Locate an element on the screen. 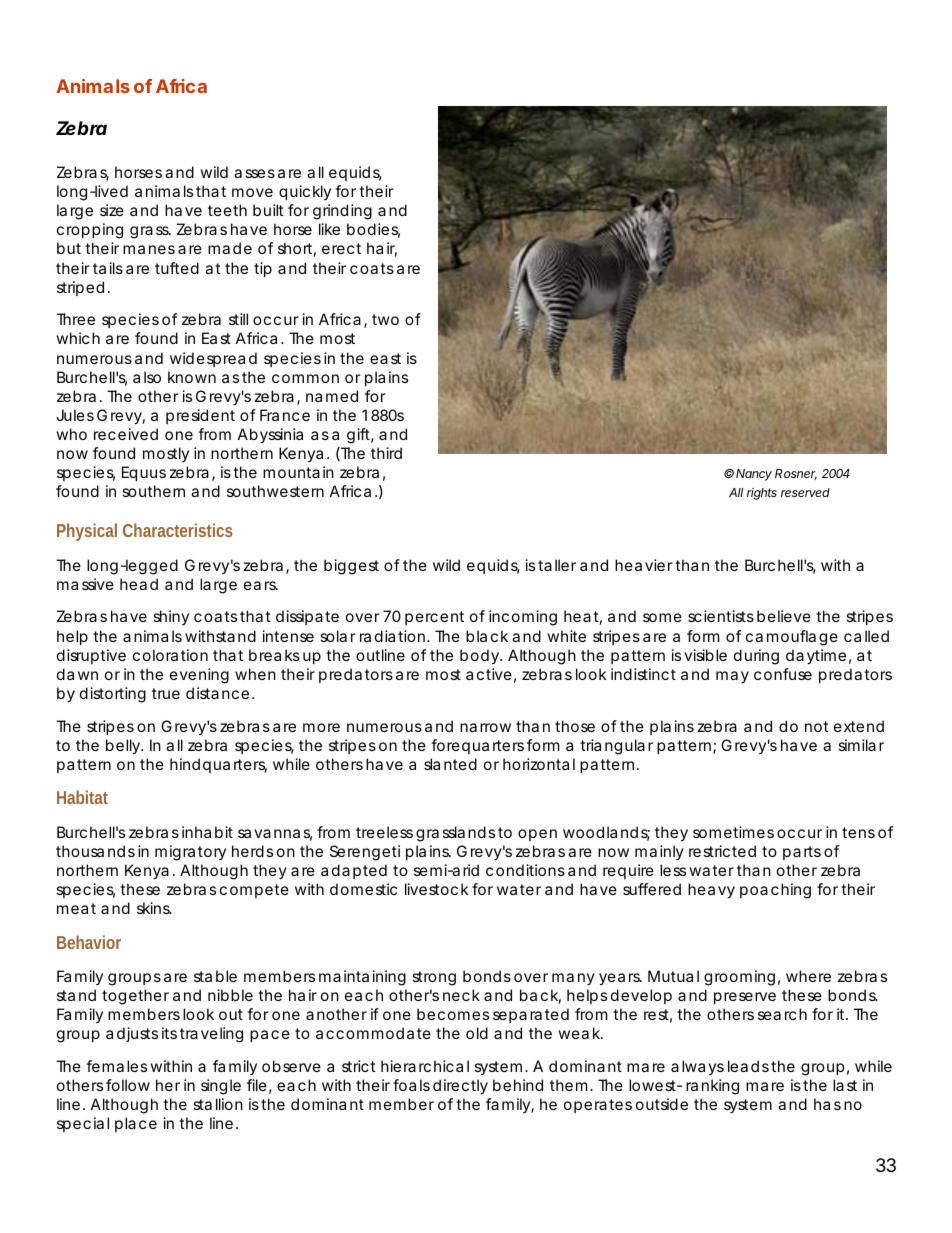 This screenshot has height=1233, width=952. leads is located at coordinates (748, 1066).
